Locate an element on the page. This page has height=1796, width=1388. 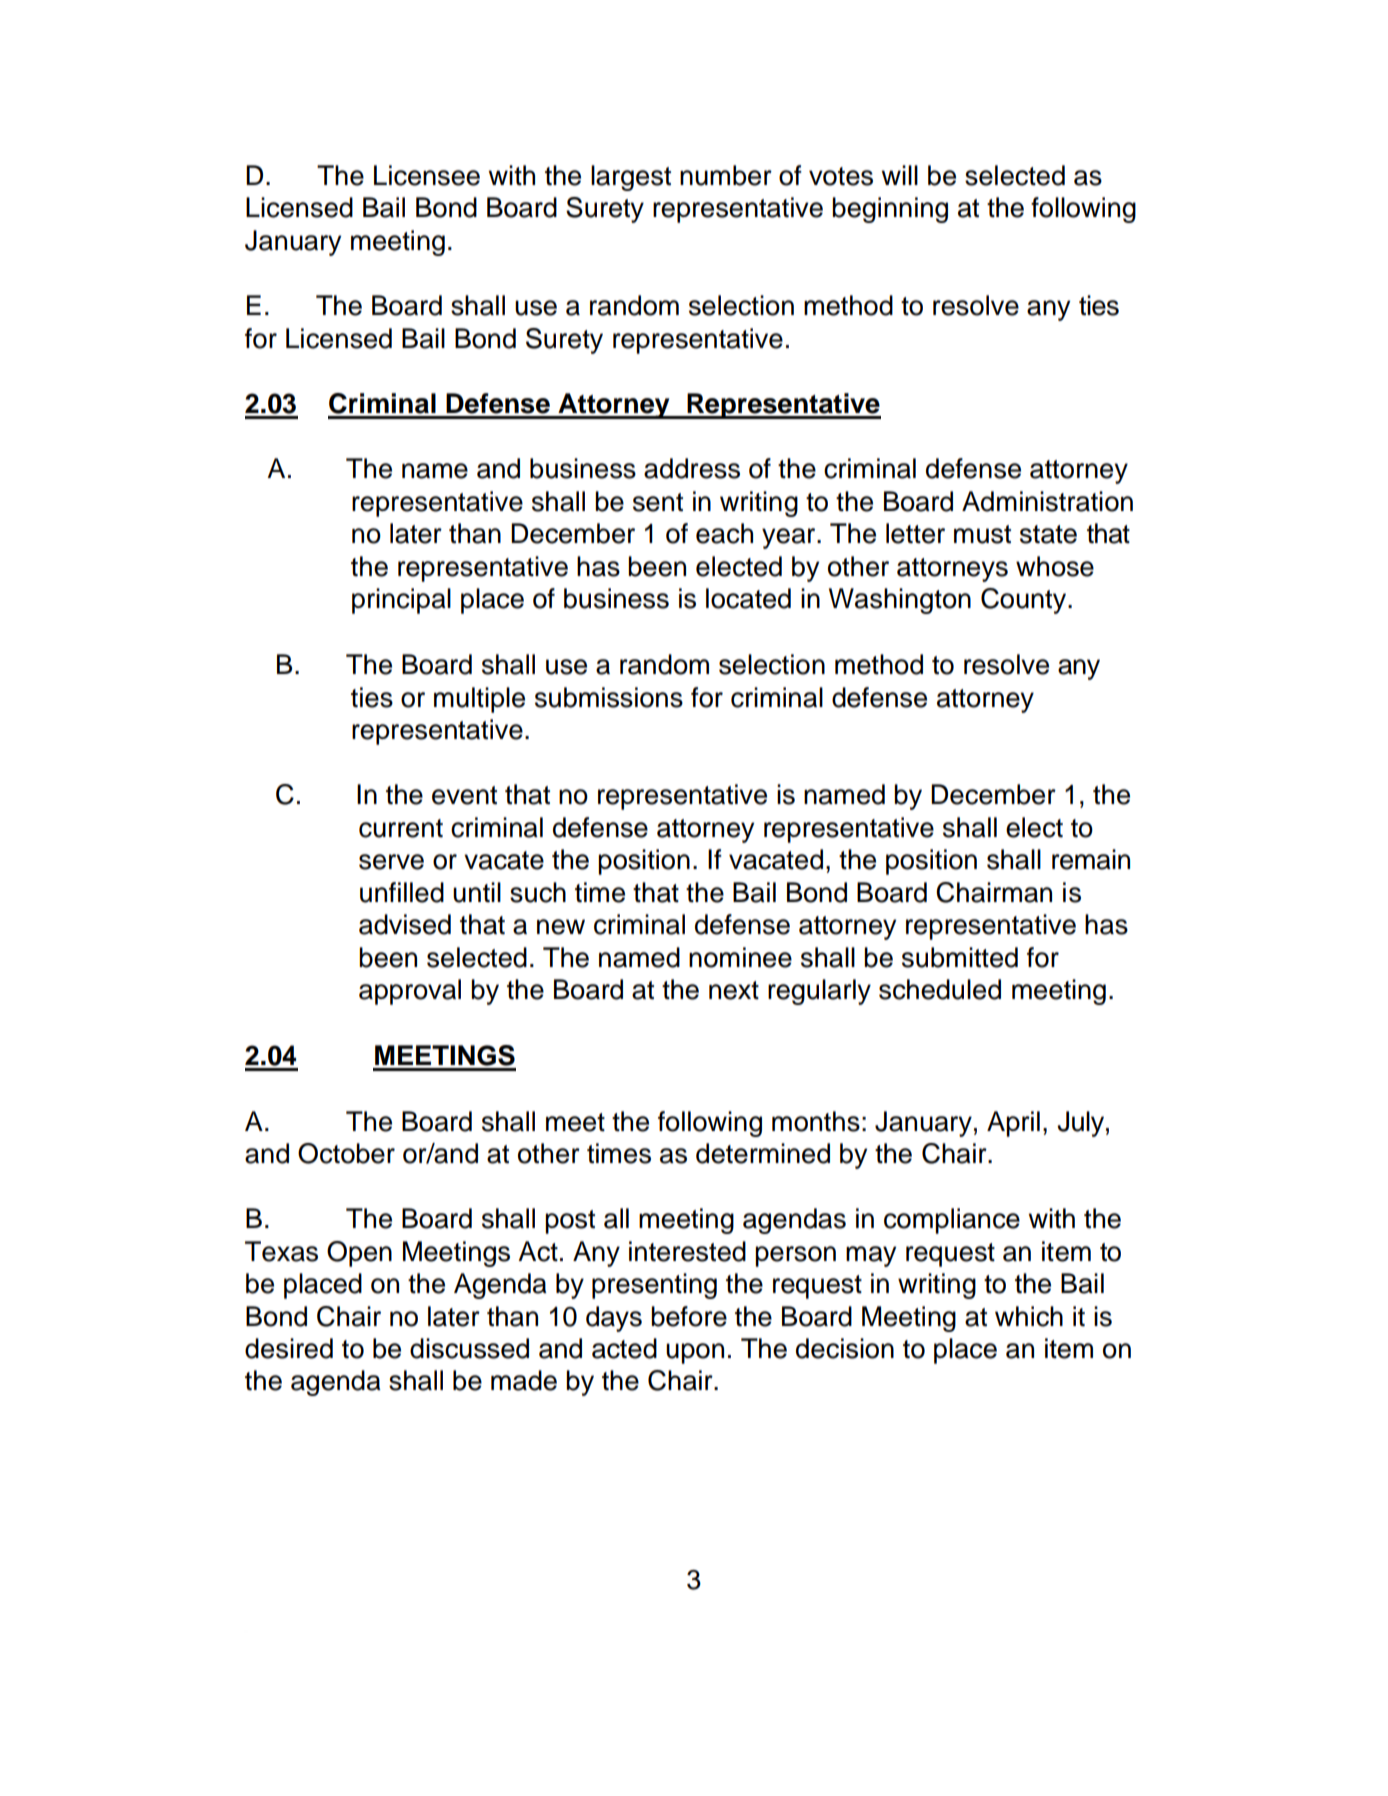
unfilled is located at coordinates (402, 892).
